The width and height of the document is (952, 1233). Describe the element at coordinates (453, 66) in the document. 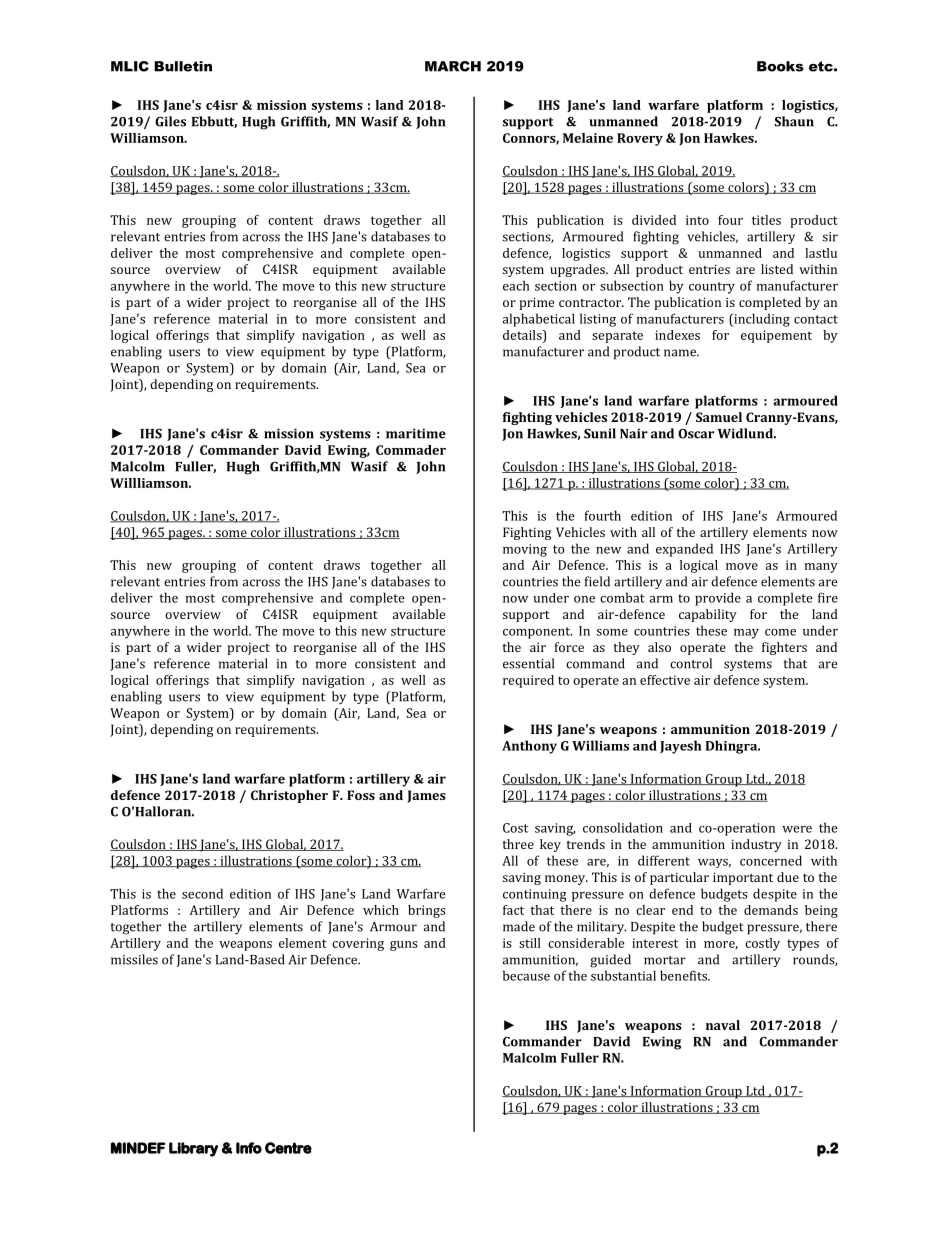

I see `MARCH` at that location.
